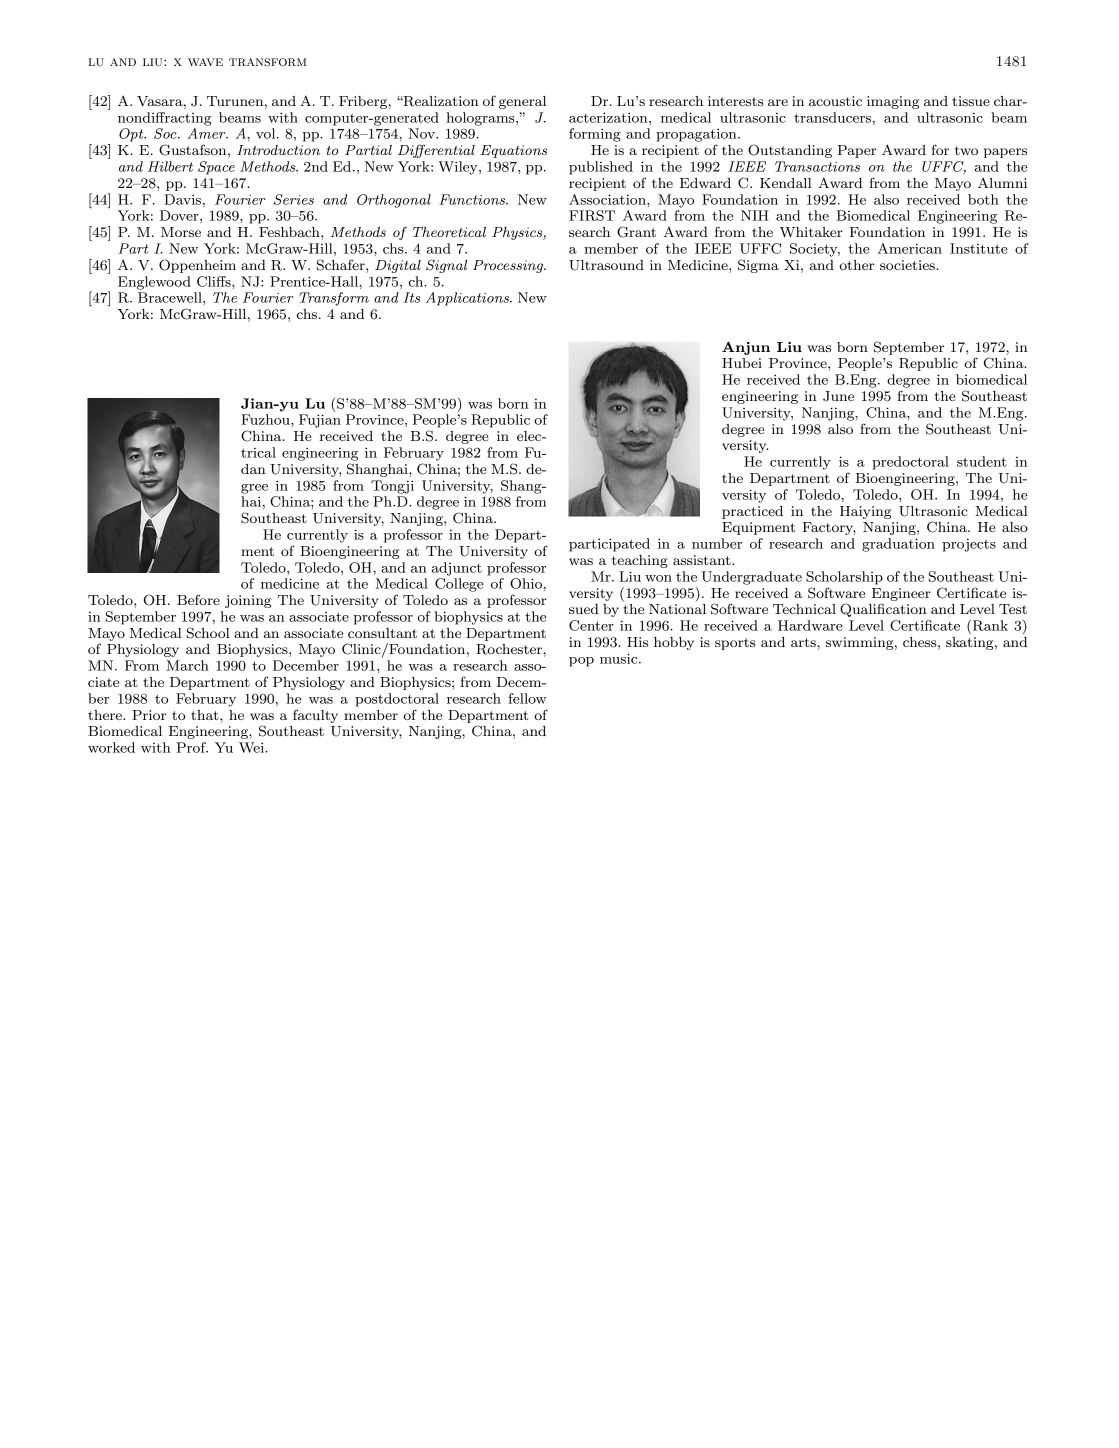  Describe the element at coordinates (205, 62) in the document. I see `wave` at that location.
